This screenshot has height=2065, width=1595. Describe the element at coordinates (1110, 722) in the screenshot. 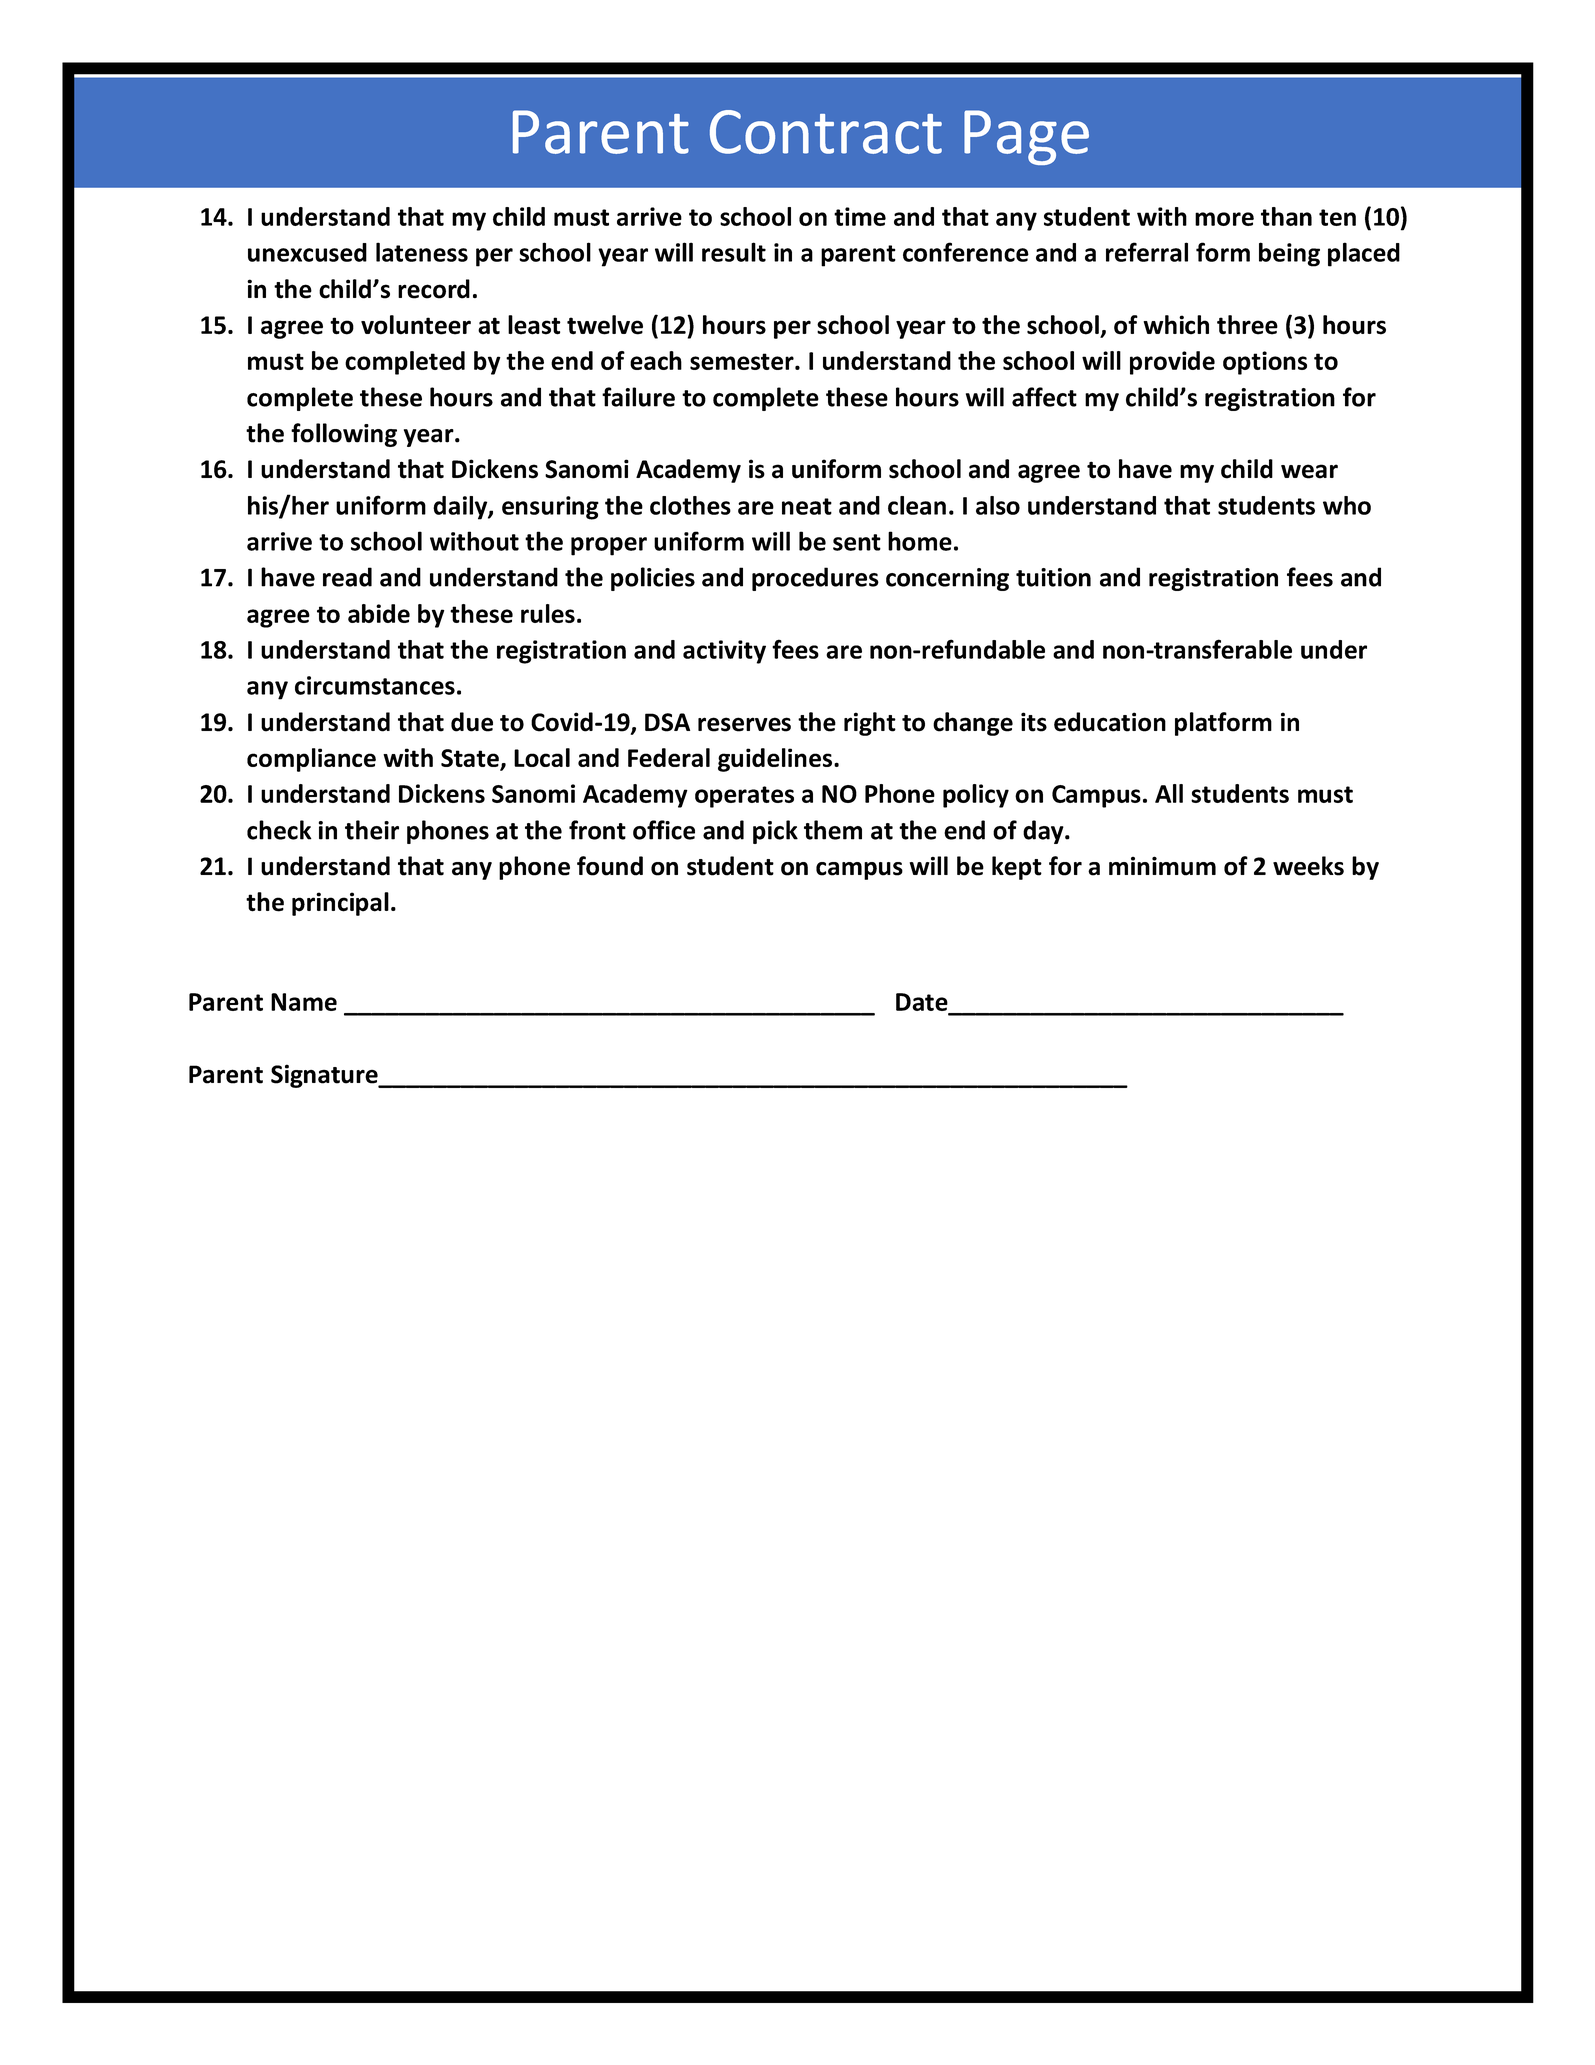

I see `education` at that location.
